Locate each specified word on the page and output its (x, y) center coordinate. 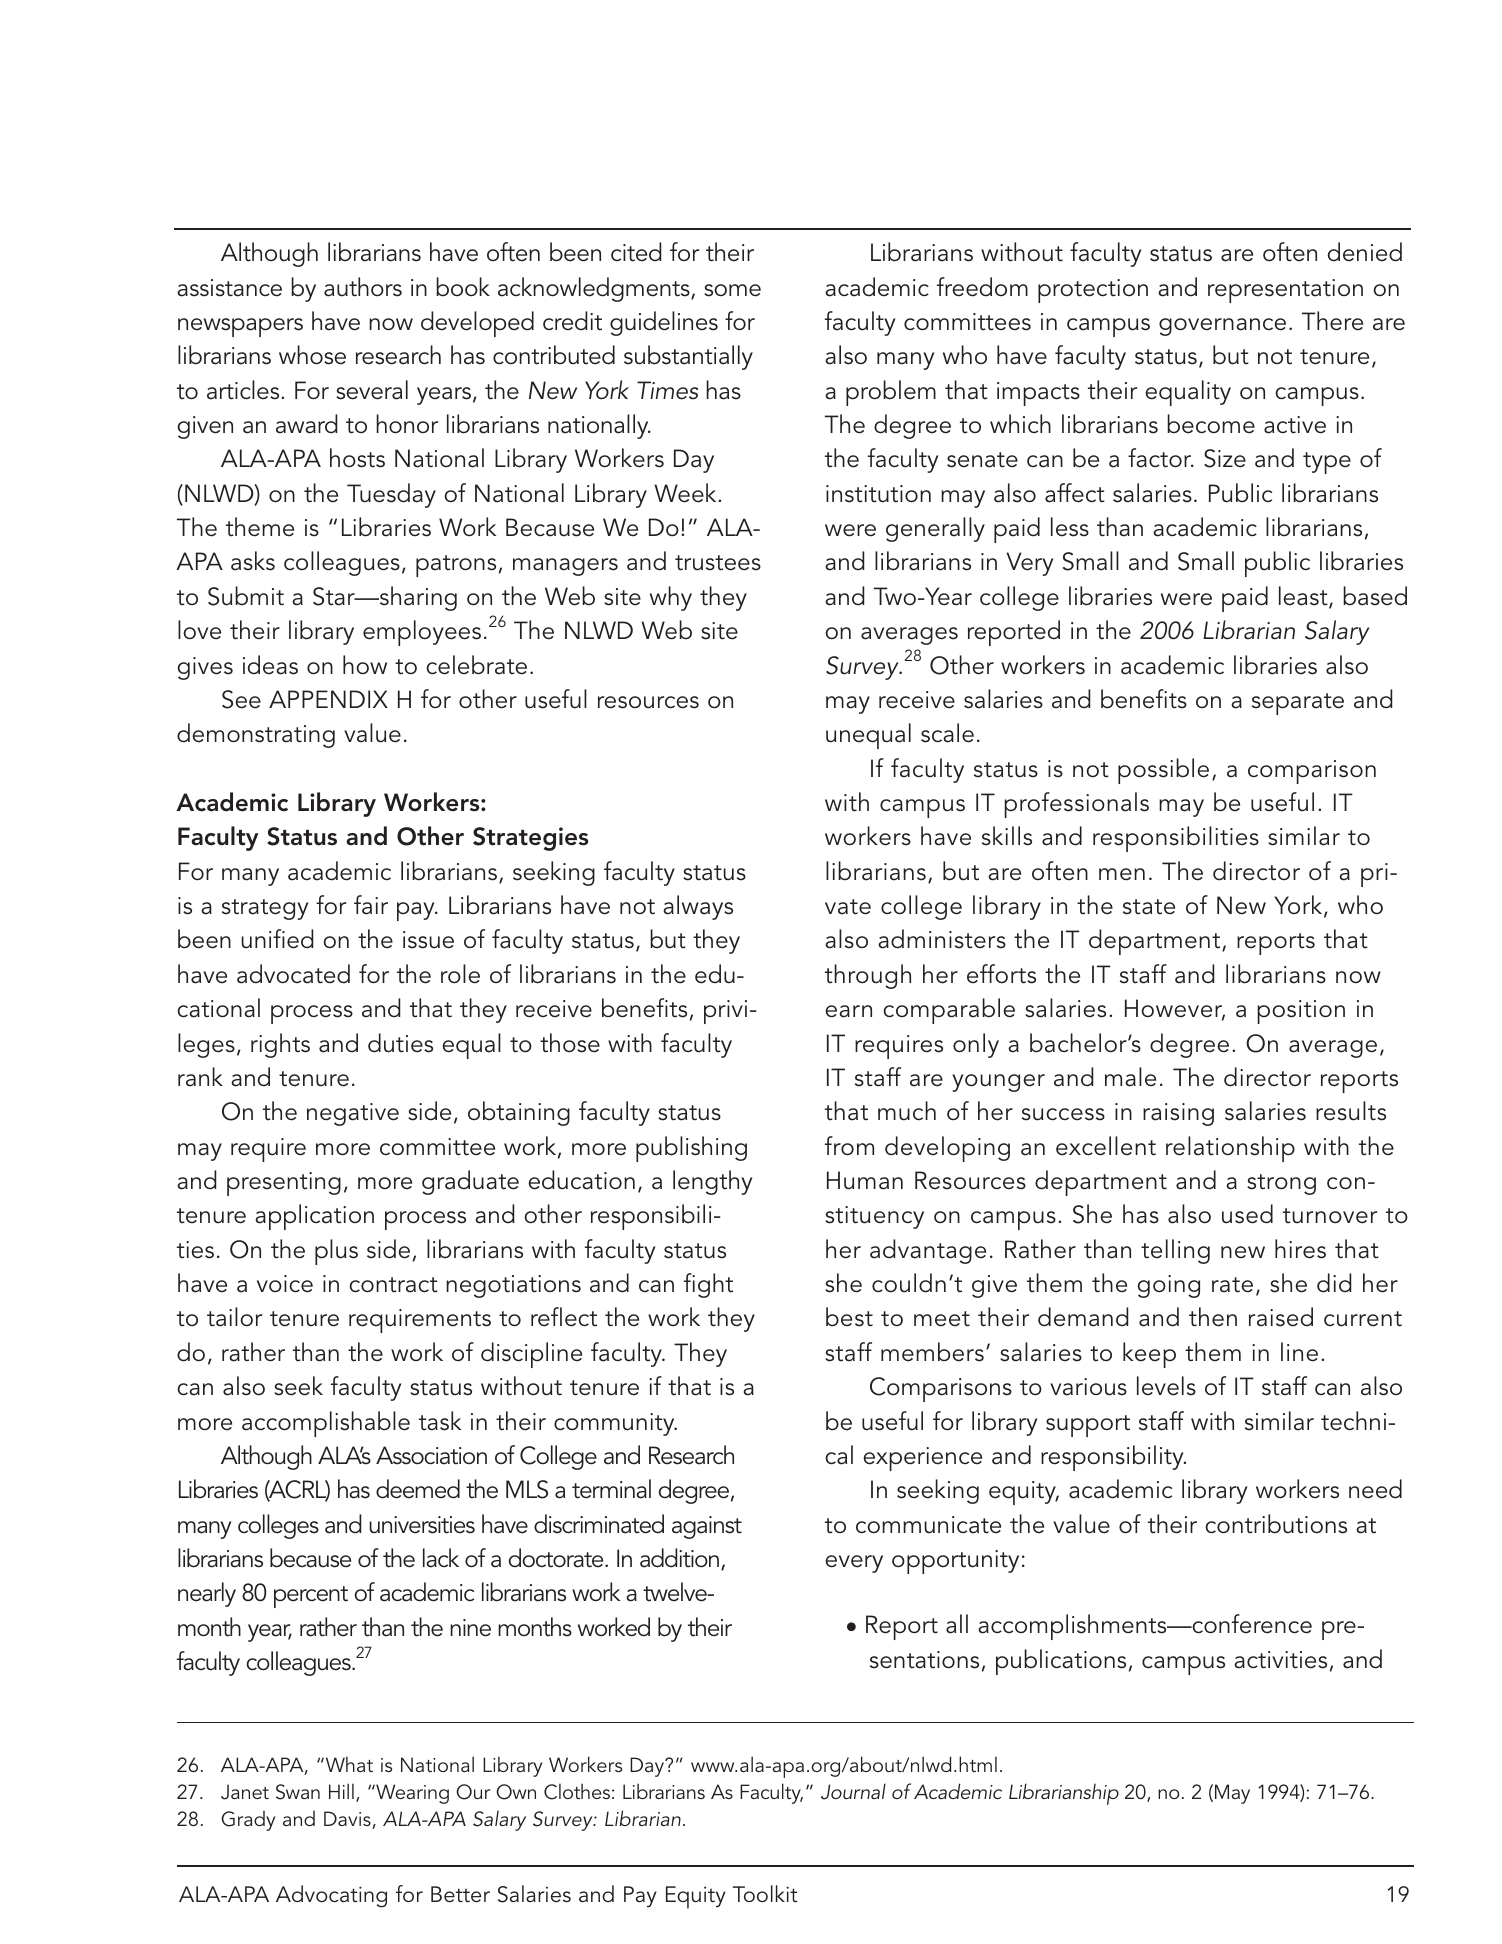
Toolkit (765, 1893)
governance (1222, 327)
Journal (853, 1791)
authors (363, 287)
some (732, 290)
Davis (348, 1820)
